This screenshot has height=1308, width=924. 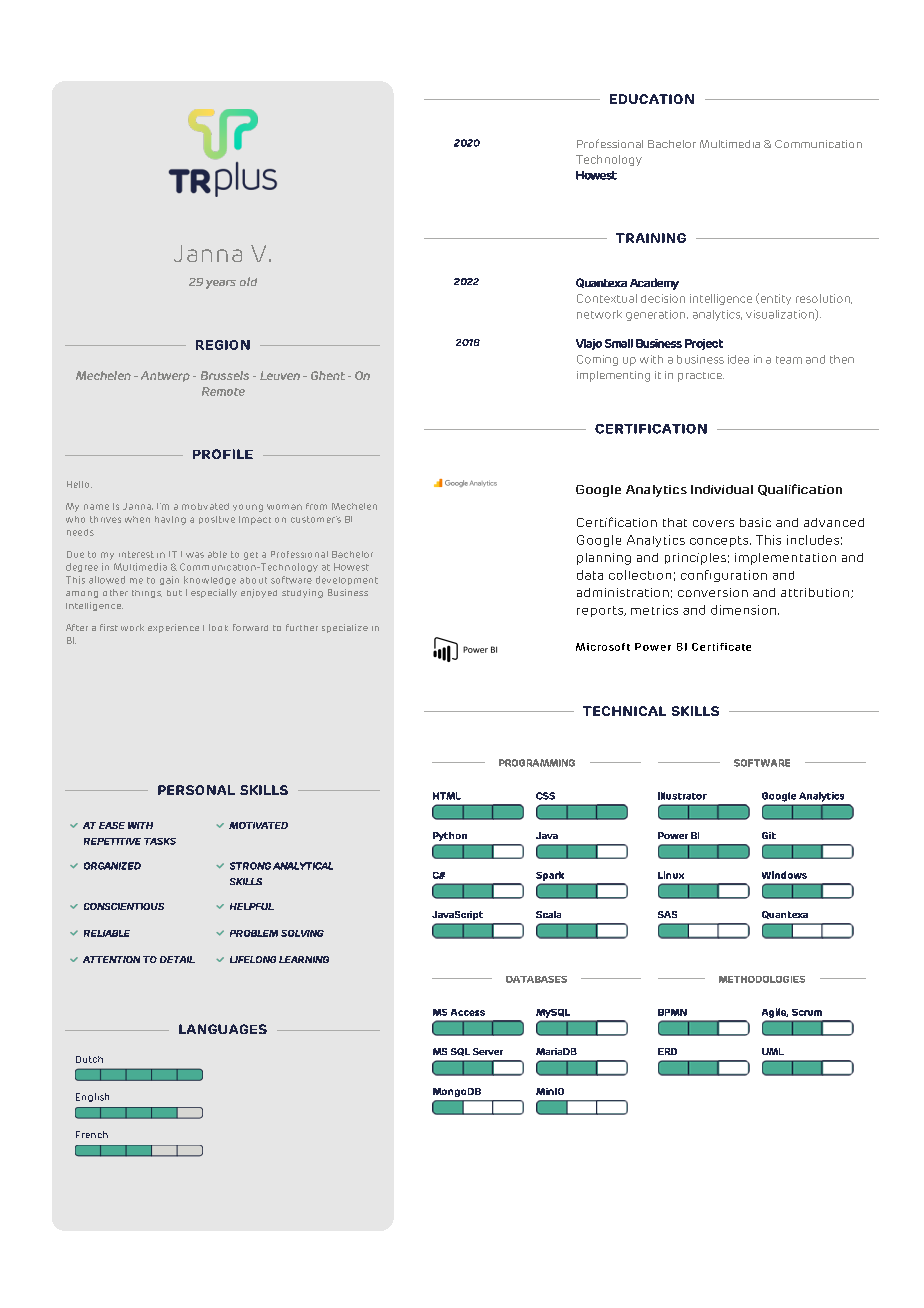 What do you see at coordinates (223, 454) in the screenshot?
I see `PROFILE` at bounding box center [223, 454].
